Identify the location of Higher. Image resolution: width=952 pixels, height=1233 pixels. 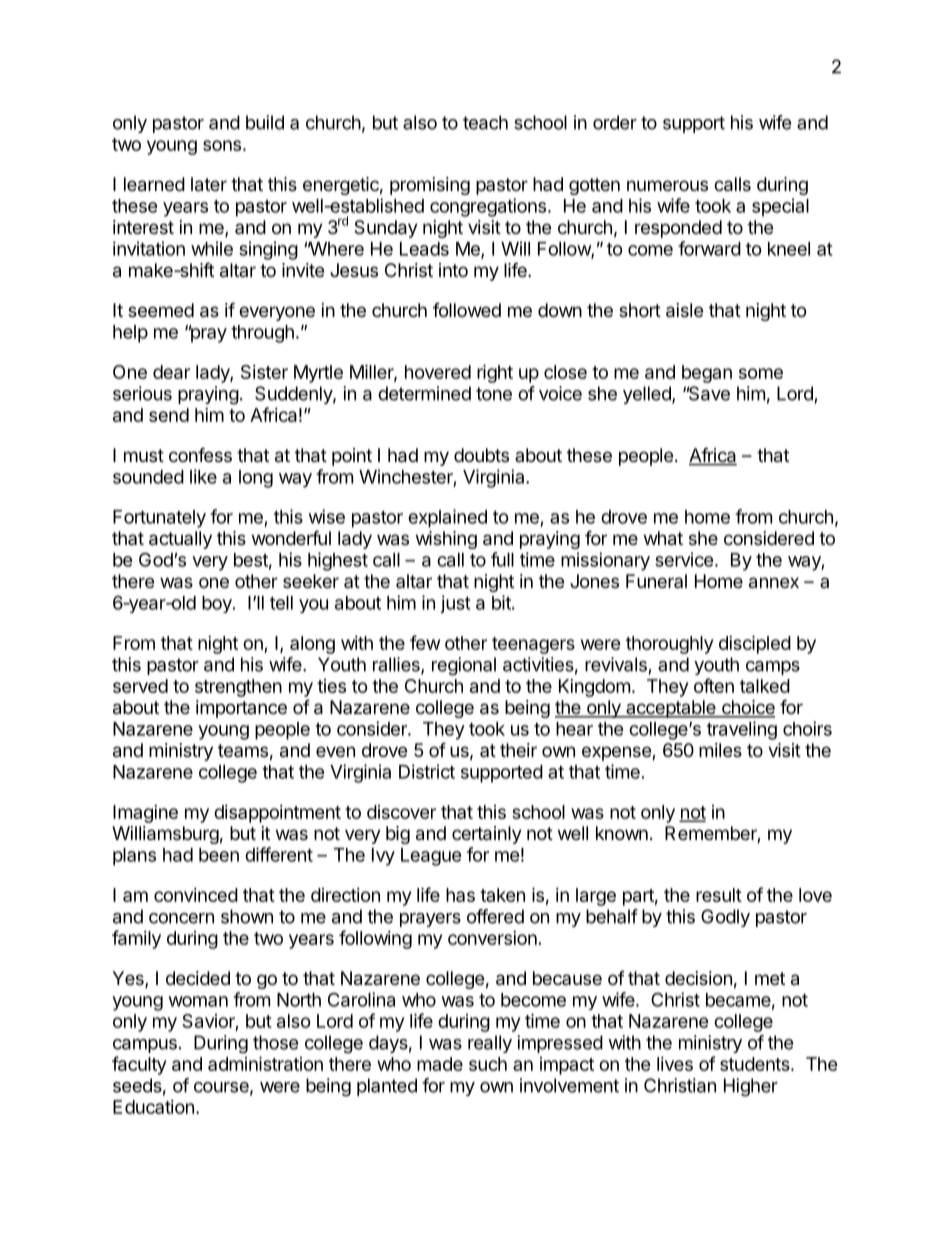
(751, 1087).
